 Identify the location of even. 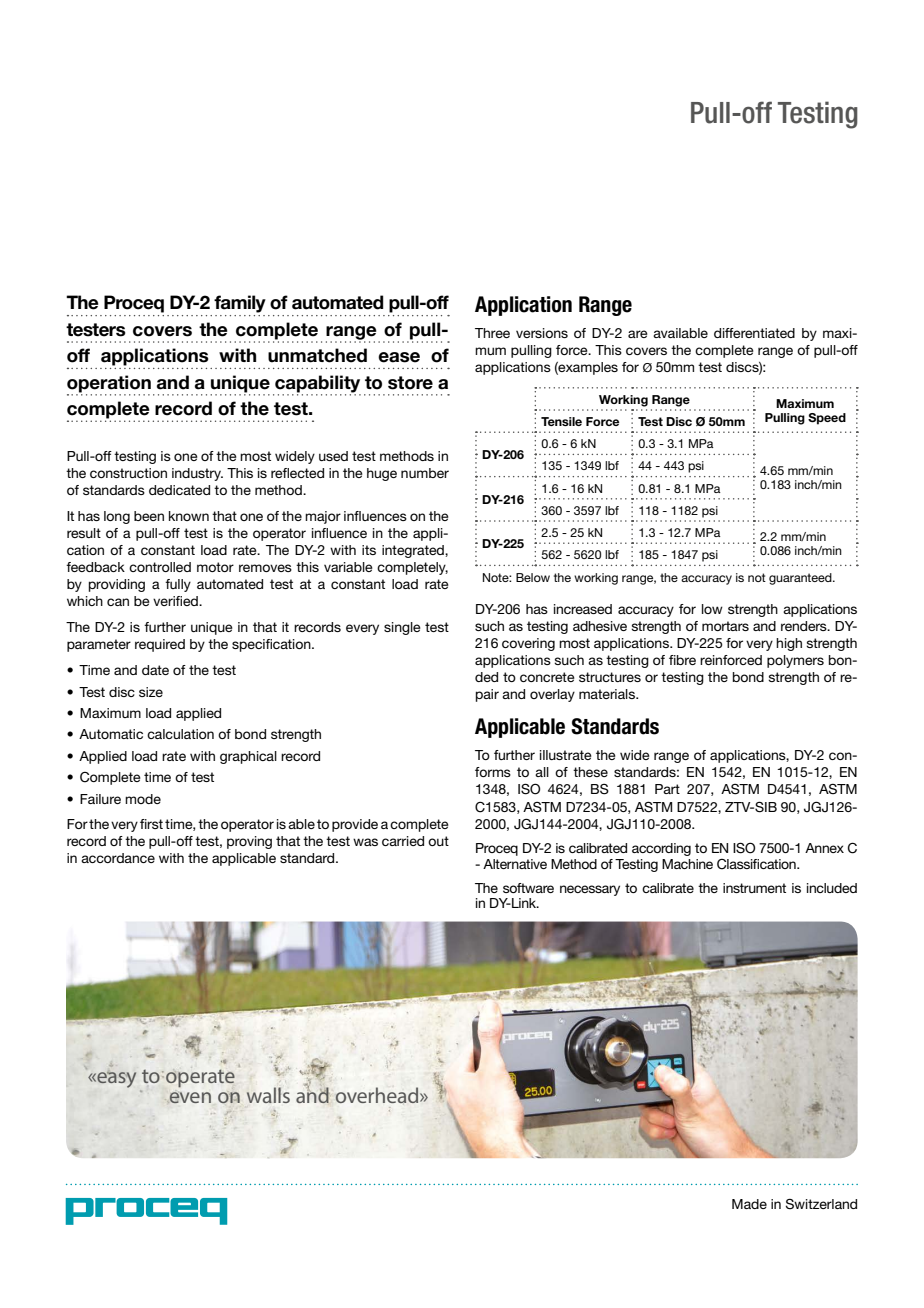
(189, 1097).
